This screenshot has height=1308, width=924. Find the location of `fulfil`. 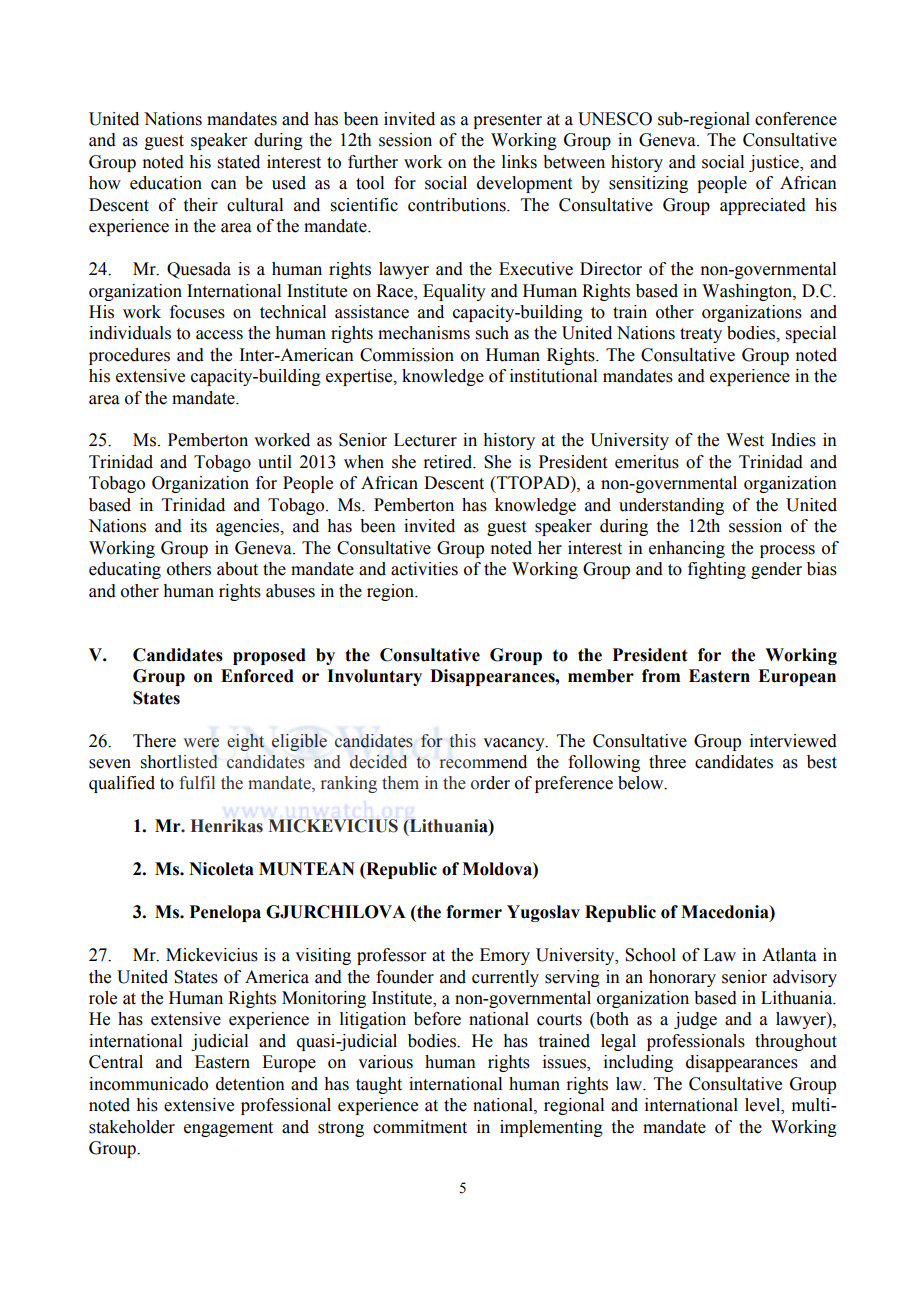

fulfil is located at coordinates (197, 783).
